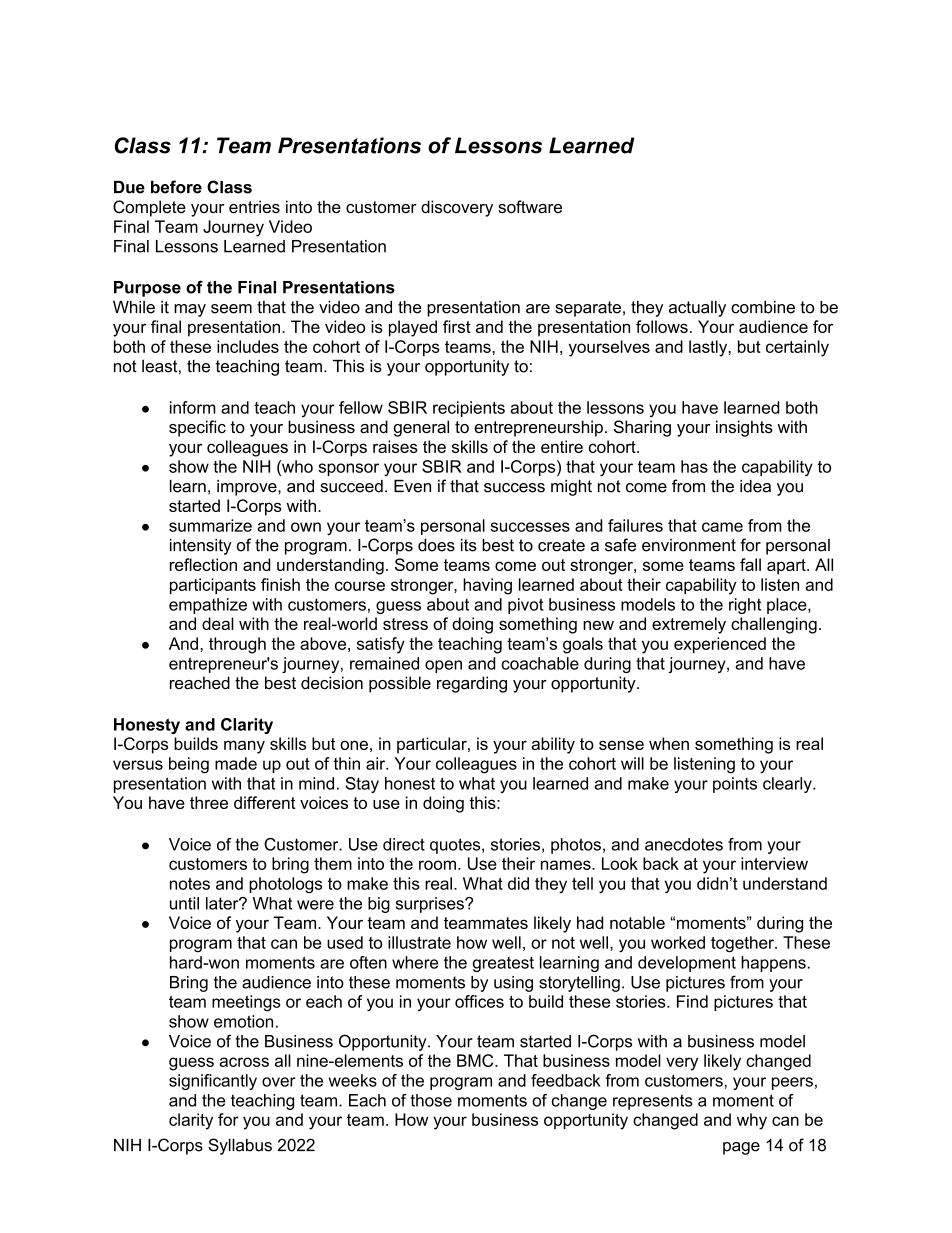  I want to click on entries, so click(254, 206).
